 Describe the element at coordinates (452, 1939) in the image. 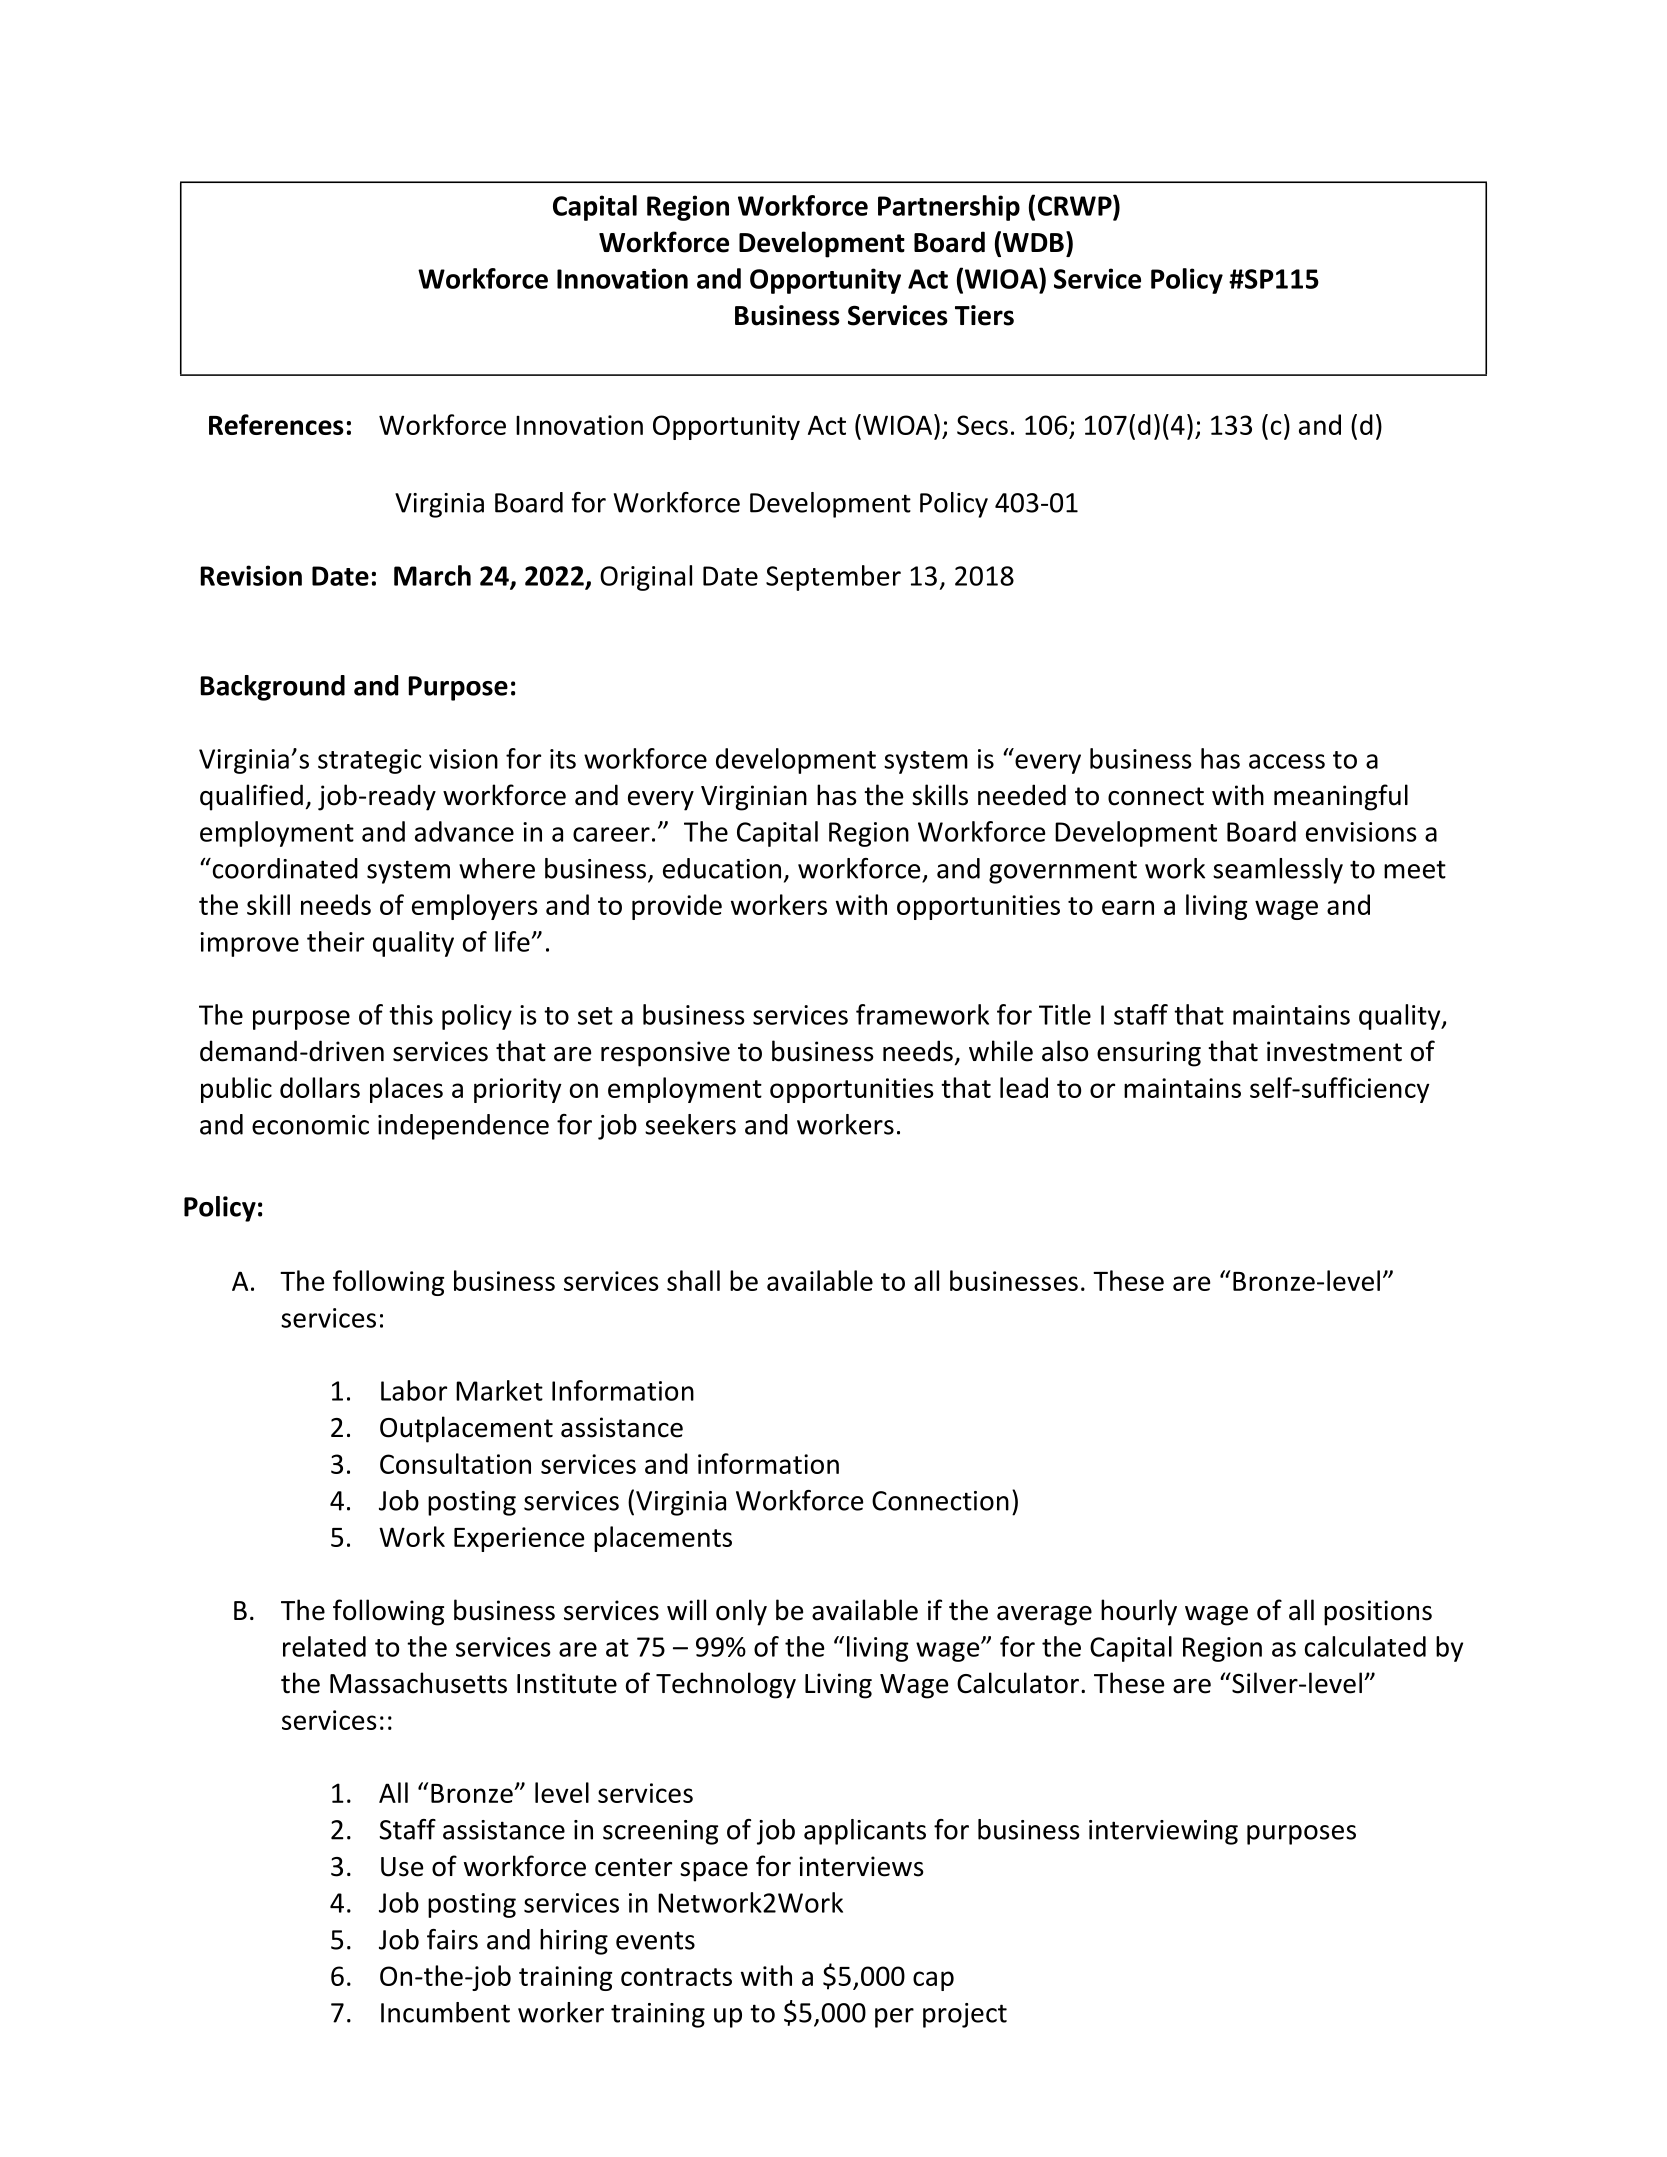

I see `fairs` at that location.
